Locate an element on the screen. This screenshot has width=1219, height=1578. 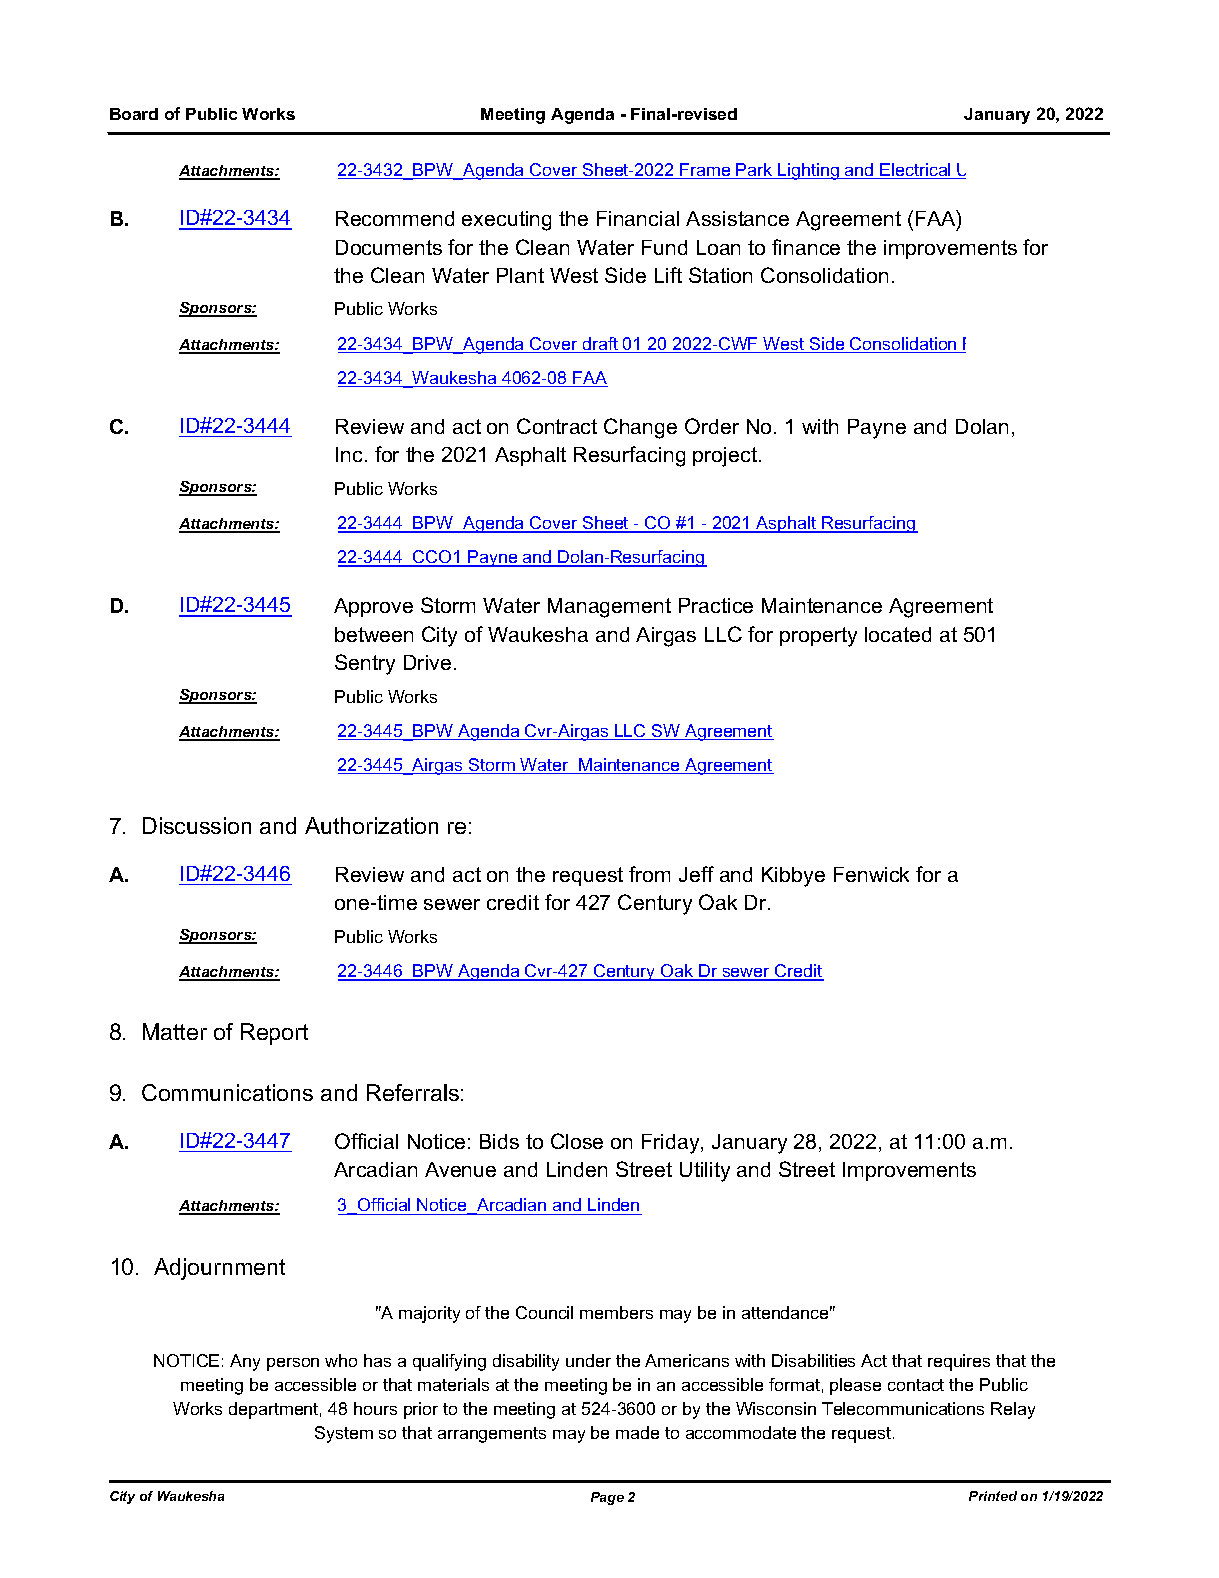
Financial is located at coordinates (638, 218).
